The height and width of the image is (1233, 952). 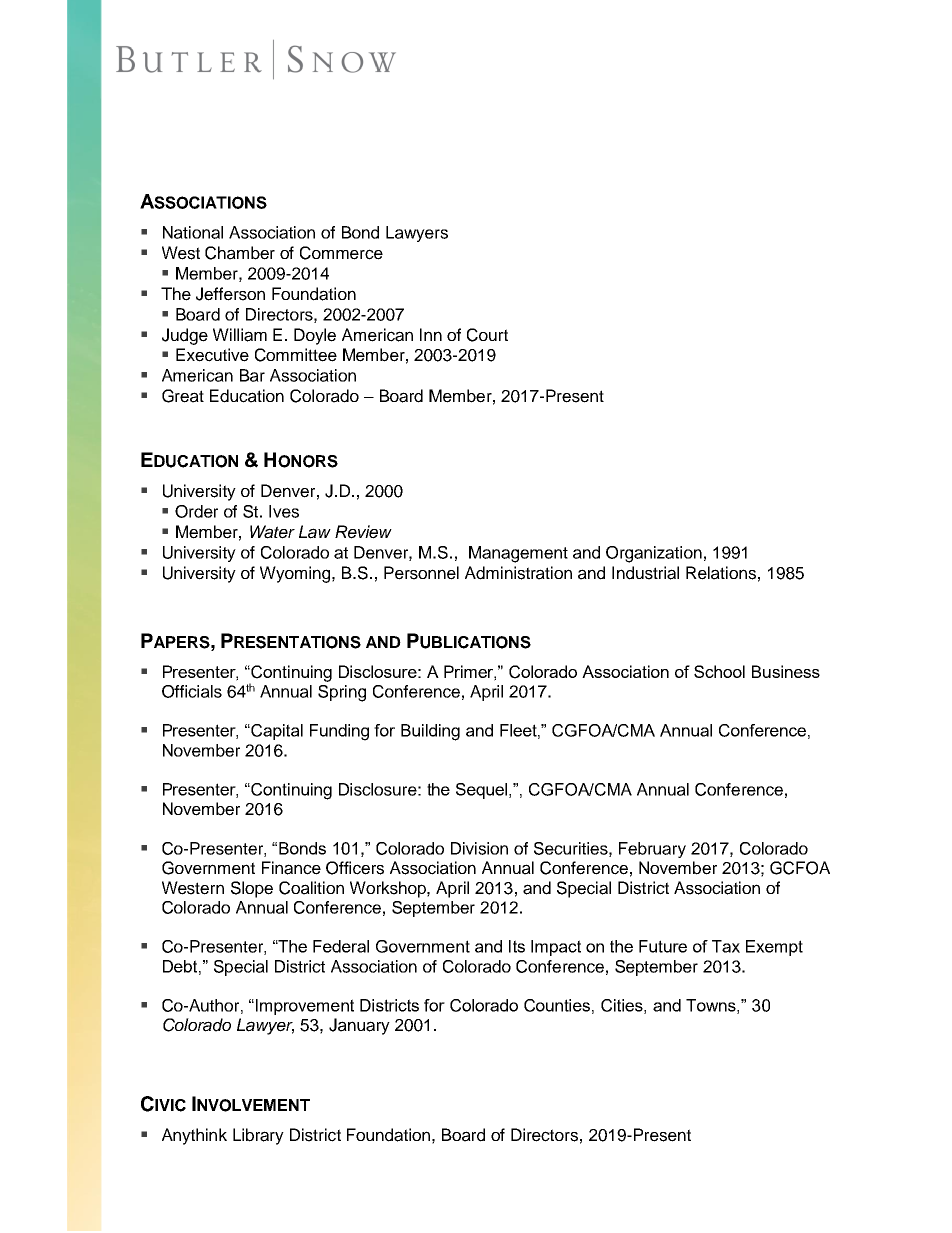 What do you see at coordinates (726, 946) in the image?
I see `Tax` at bounding box center [726, 946].
